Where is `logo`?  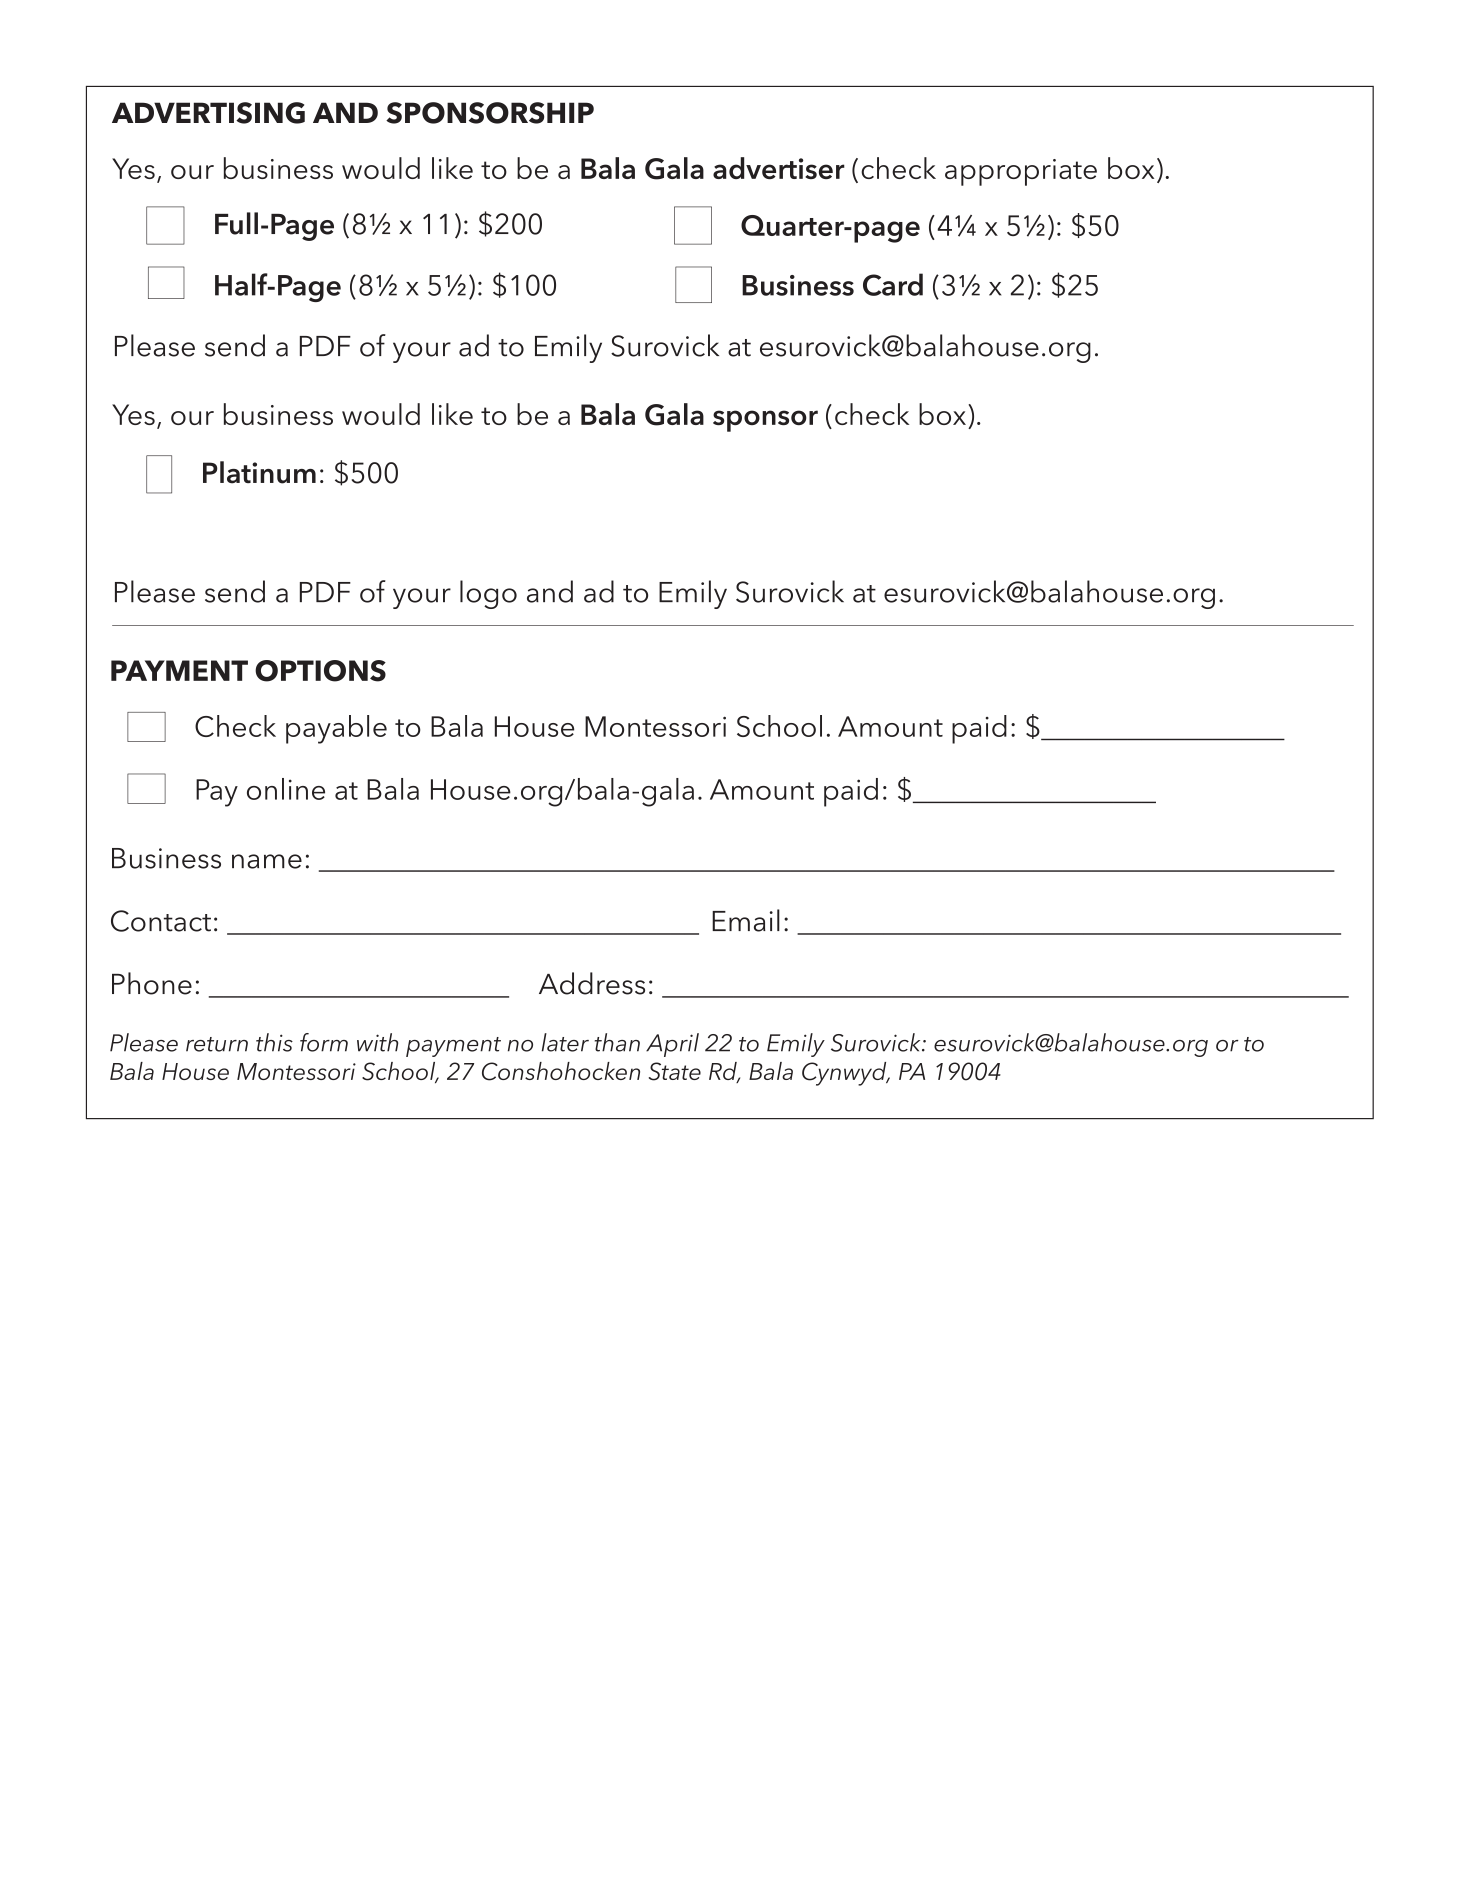
logo is located at coordinates (488, 594).
